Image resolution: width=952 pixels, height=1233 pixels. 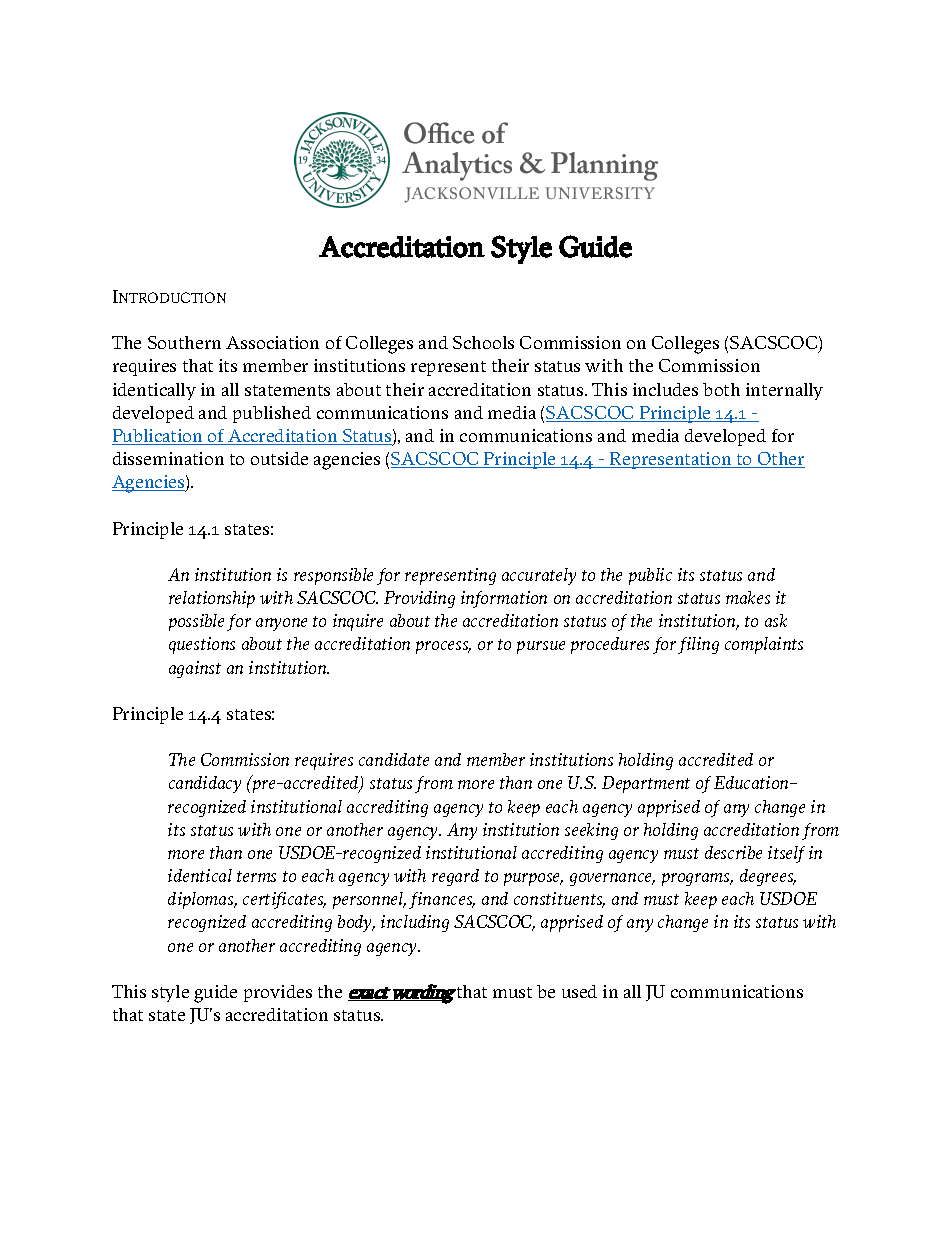 I want to click on Association, so click(x=272, y=342).
